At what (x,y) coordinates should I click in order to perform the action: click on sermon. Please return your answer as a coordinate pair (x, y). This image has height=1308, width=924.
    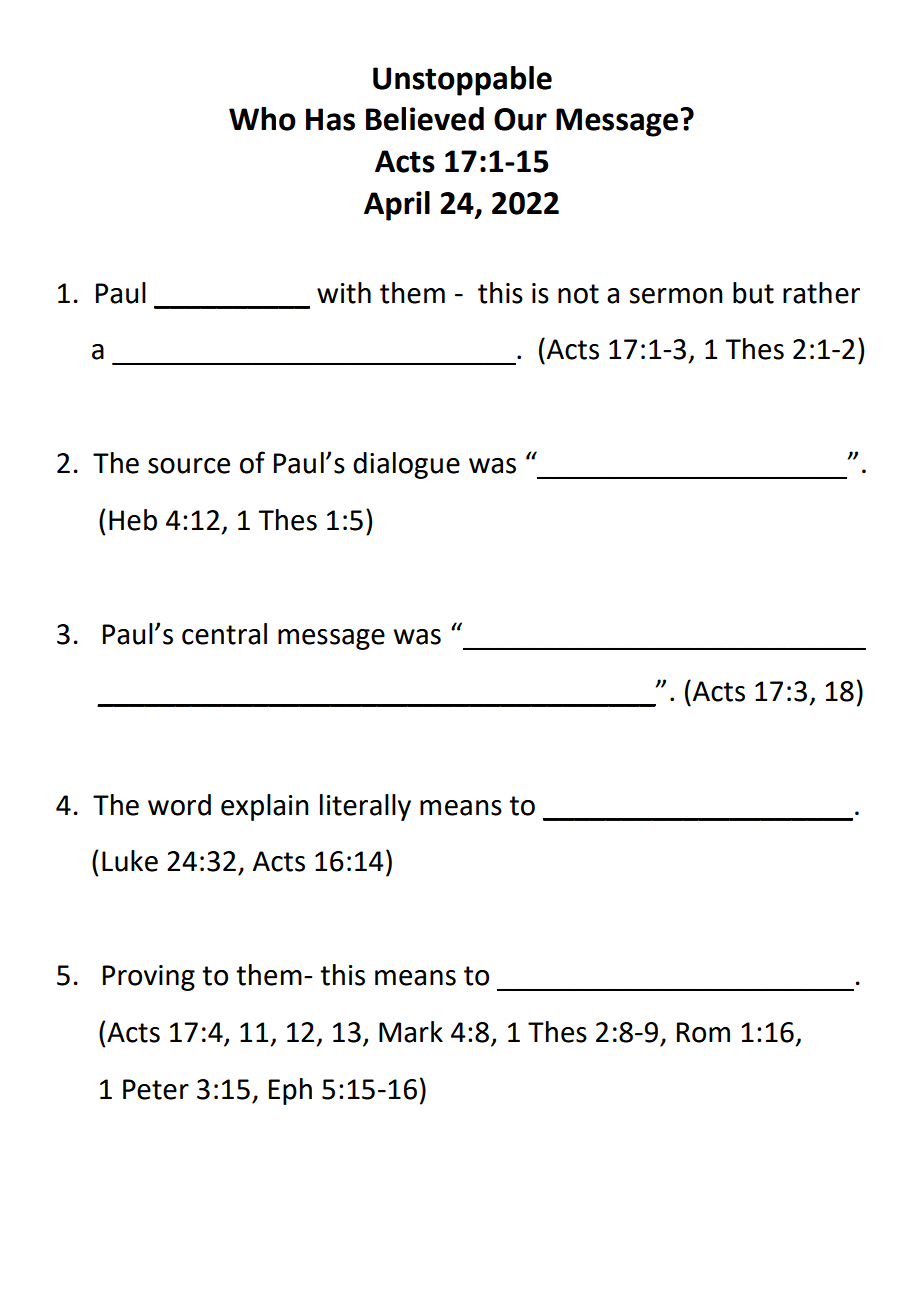
    Looking at the image, I should click on (676, 296).
